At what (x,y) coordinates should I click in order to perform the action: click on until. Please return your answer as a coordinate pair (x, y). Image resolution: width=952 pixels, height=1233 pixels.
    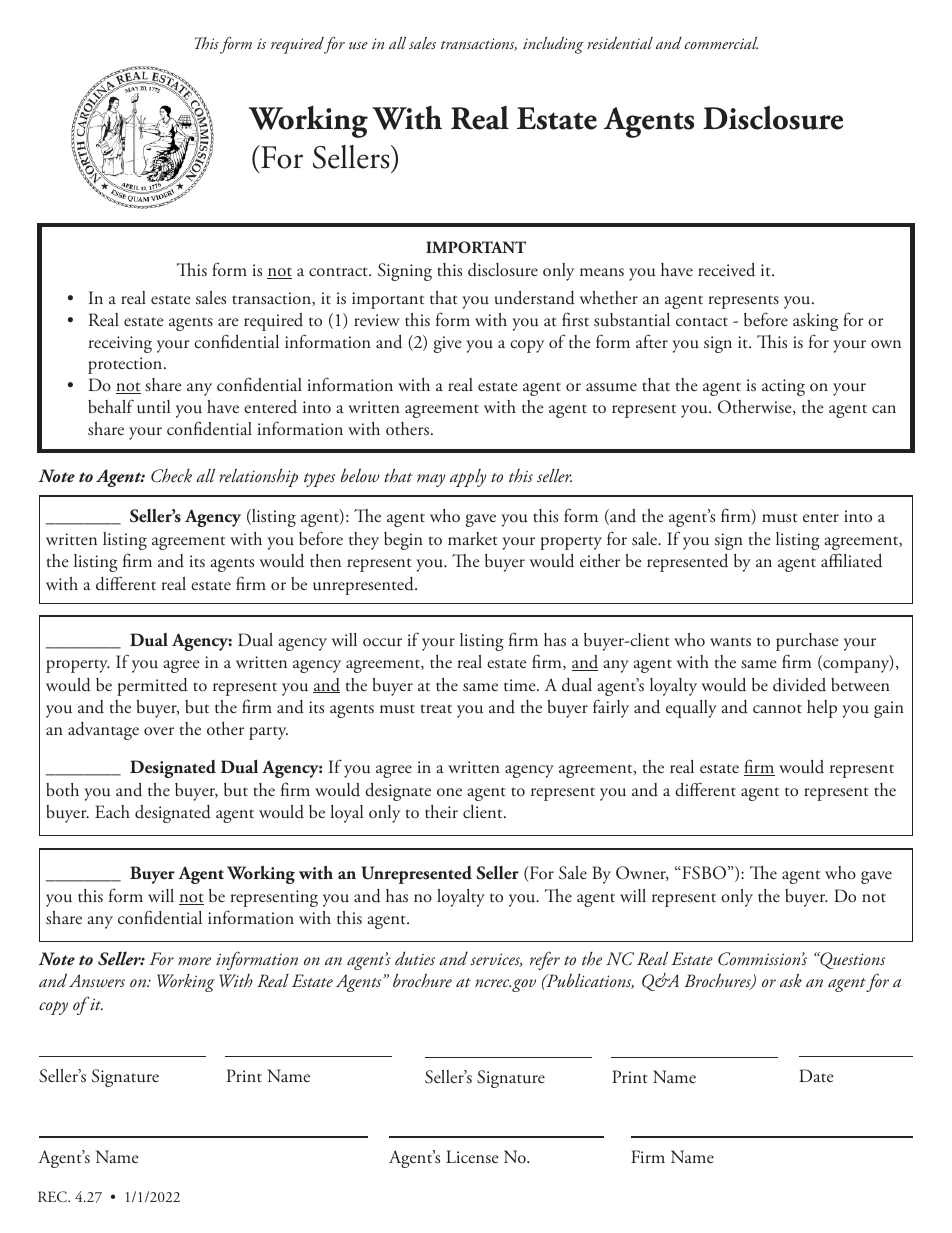
    Looking at the image, I should click on (153, 407).
